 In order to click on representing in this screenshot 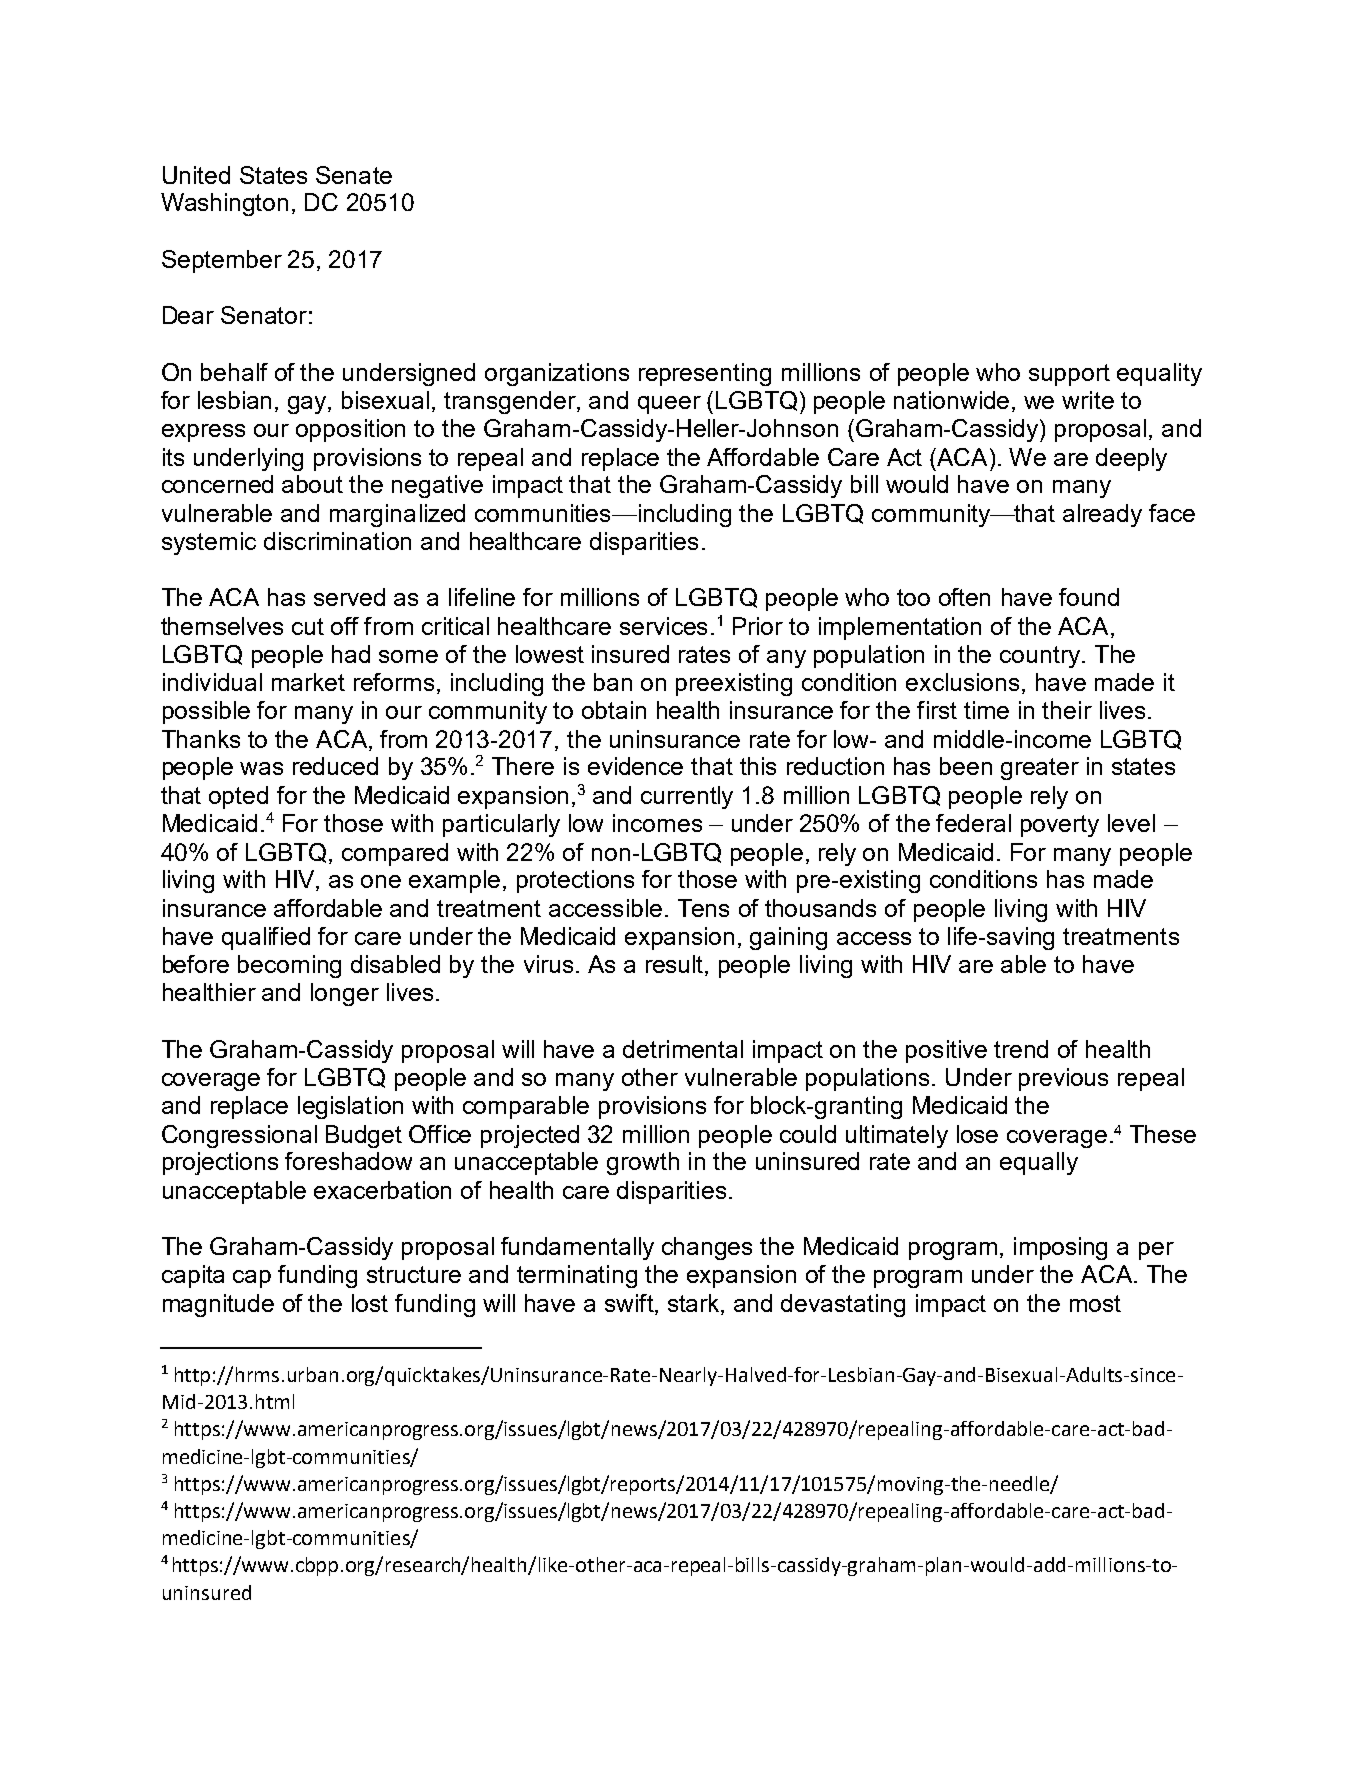, I will do `click(705, 374)`.
